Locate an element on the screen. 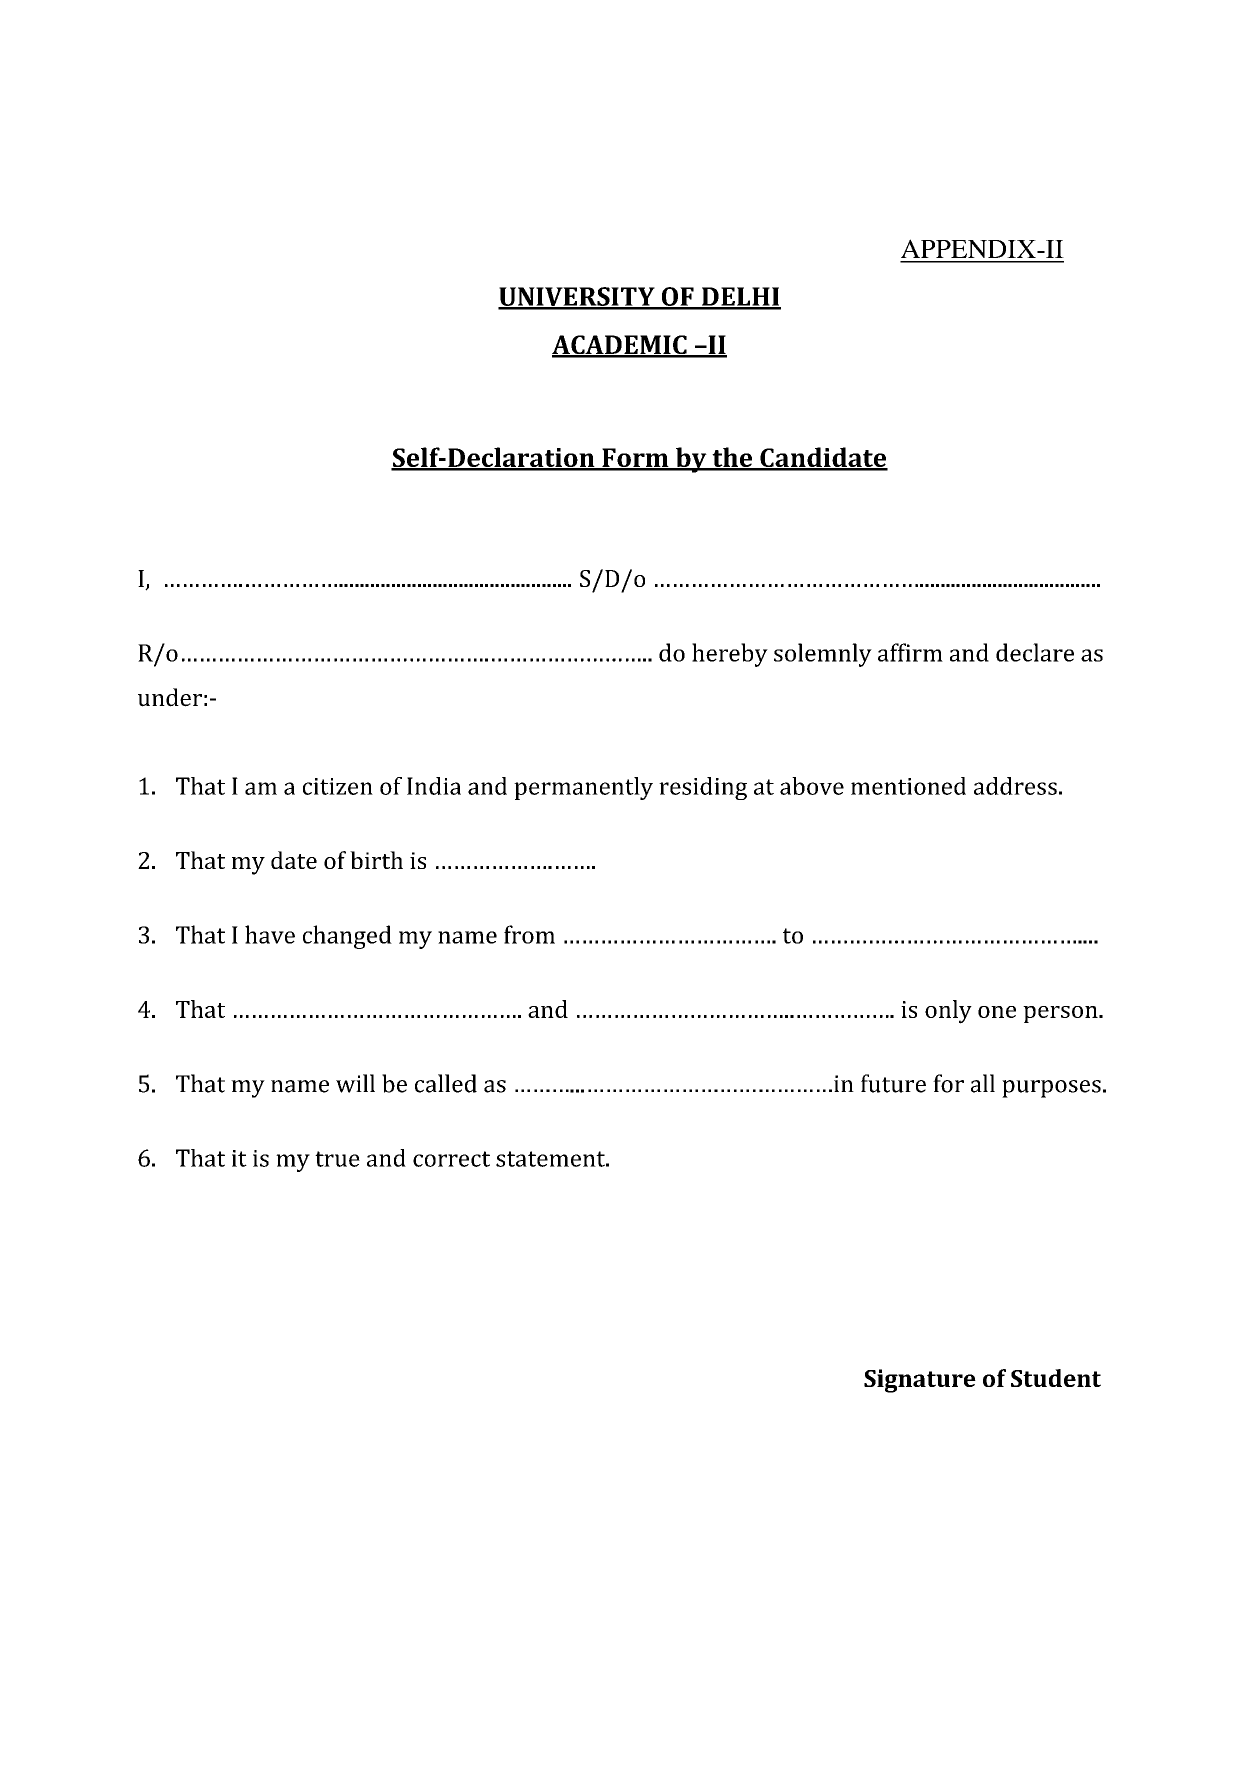 The image size is (1259, 1781). citizen is located at coordinates (338, 786).
